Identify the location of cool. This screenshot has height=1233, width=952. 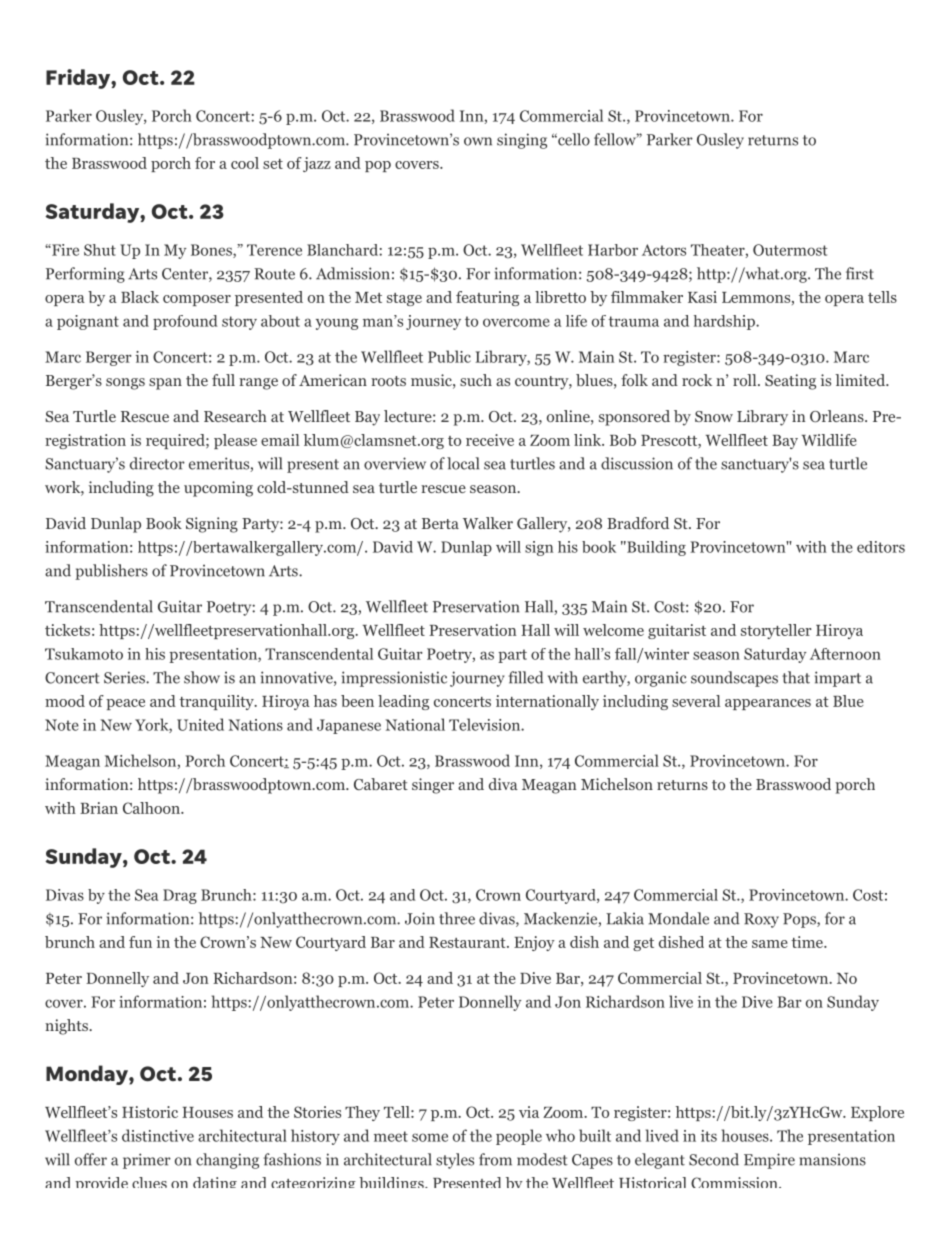
(245, 163).
